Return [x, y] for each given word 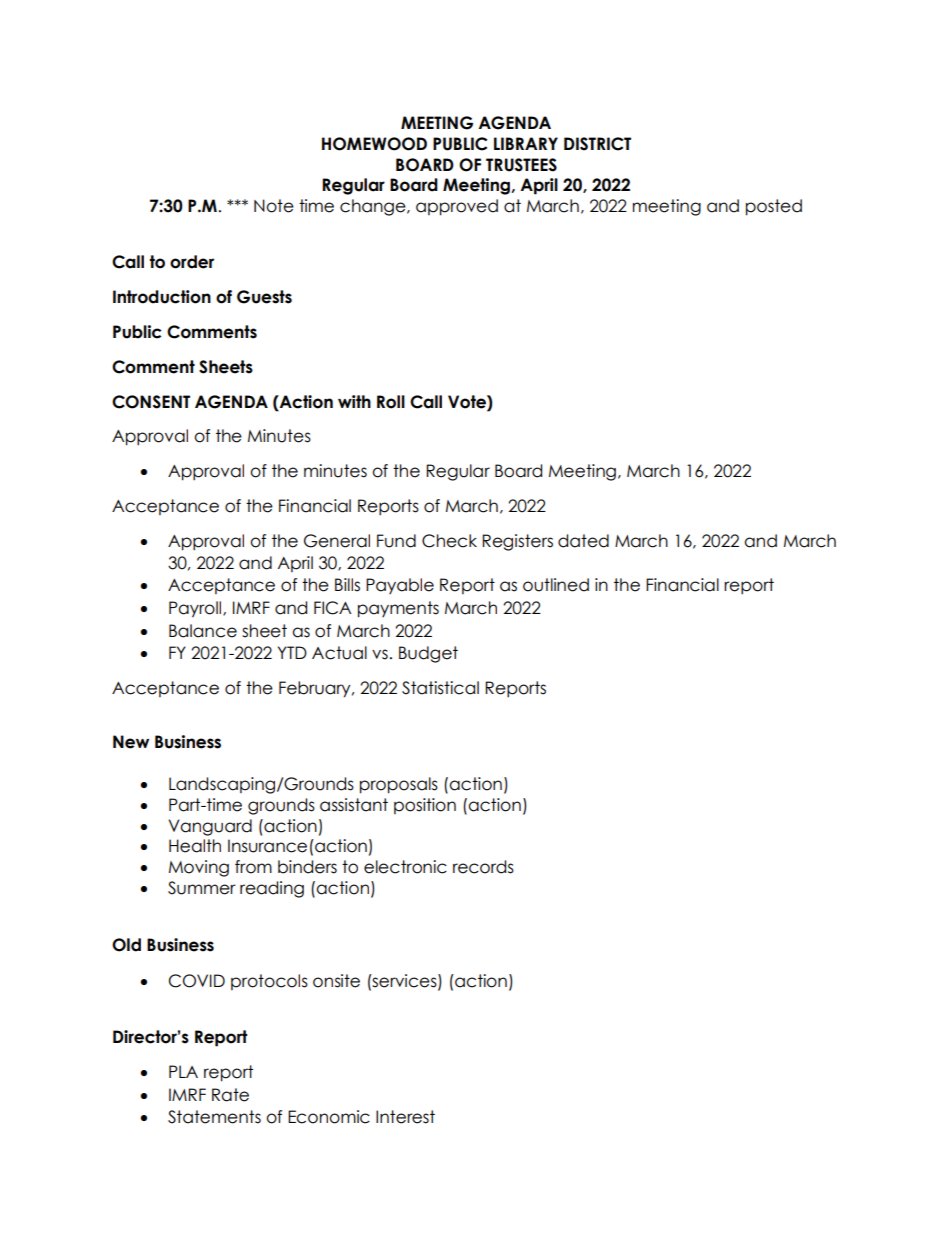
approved [457, 207]
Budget [428, 654]
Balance [203, 631]
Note [274, 206]
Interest [405, 1117]
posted [774, 207]
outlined [556, 585]
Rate [230, 1095]
